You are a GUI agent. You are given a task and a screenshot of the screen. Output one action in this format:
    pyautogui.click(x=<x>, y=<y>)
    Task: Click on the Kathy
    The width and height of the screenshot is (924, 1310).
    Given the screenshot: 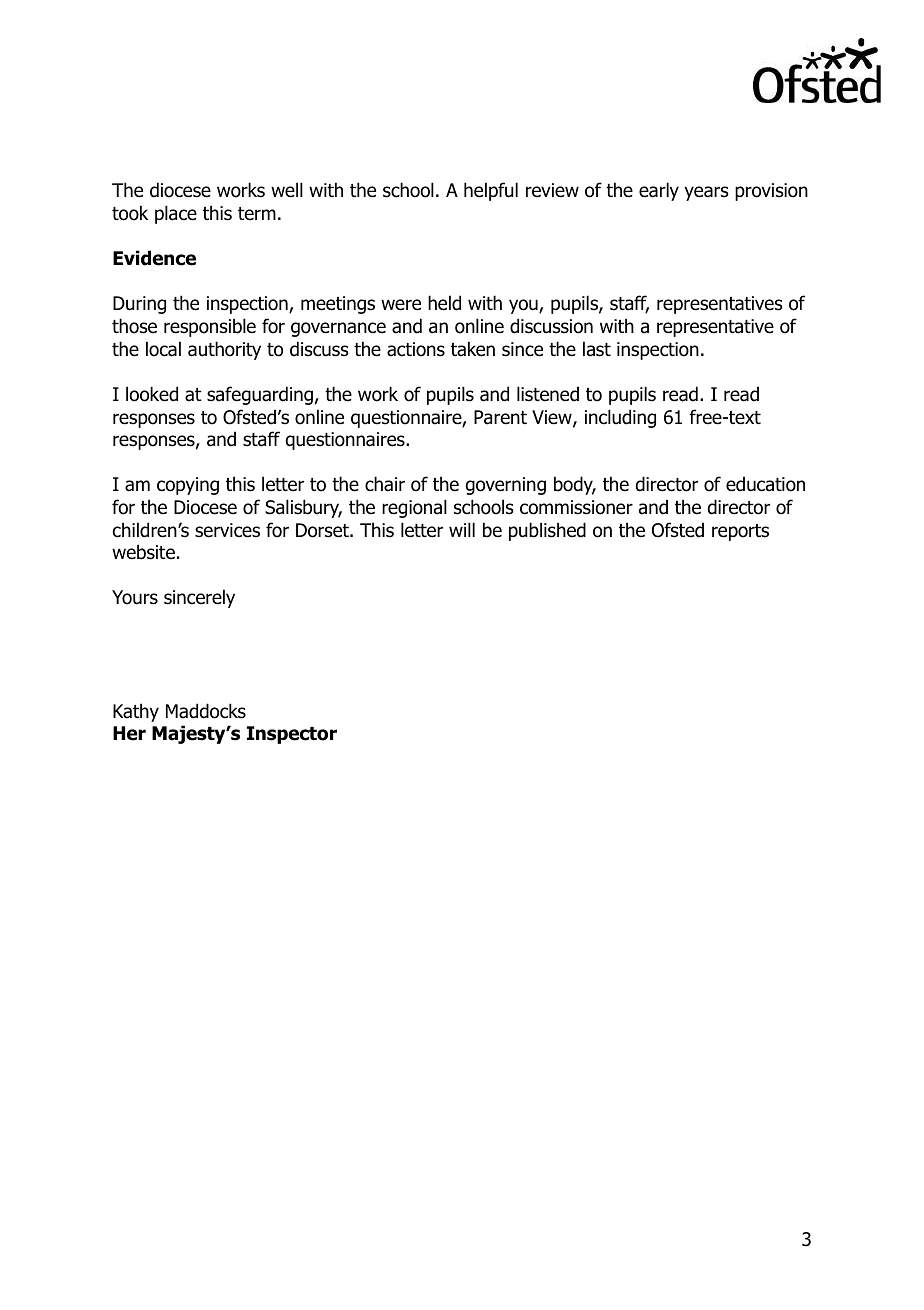 What is the action you would take?
    pyautogui.click(x=136, y=712)
